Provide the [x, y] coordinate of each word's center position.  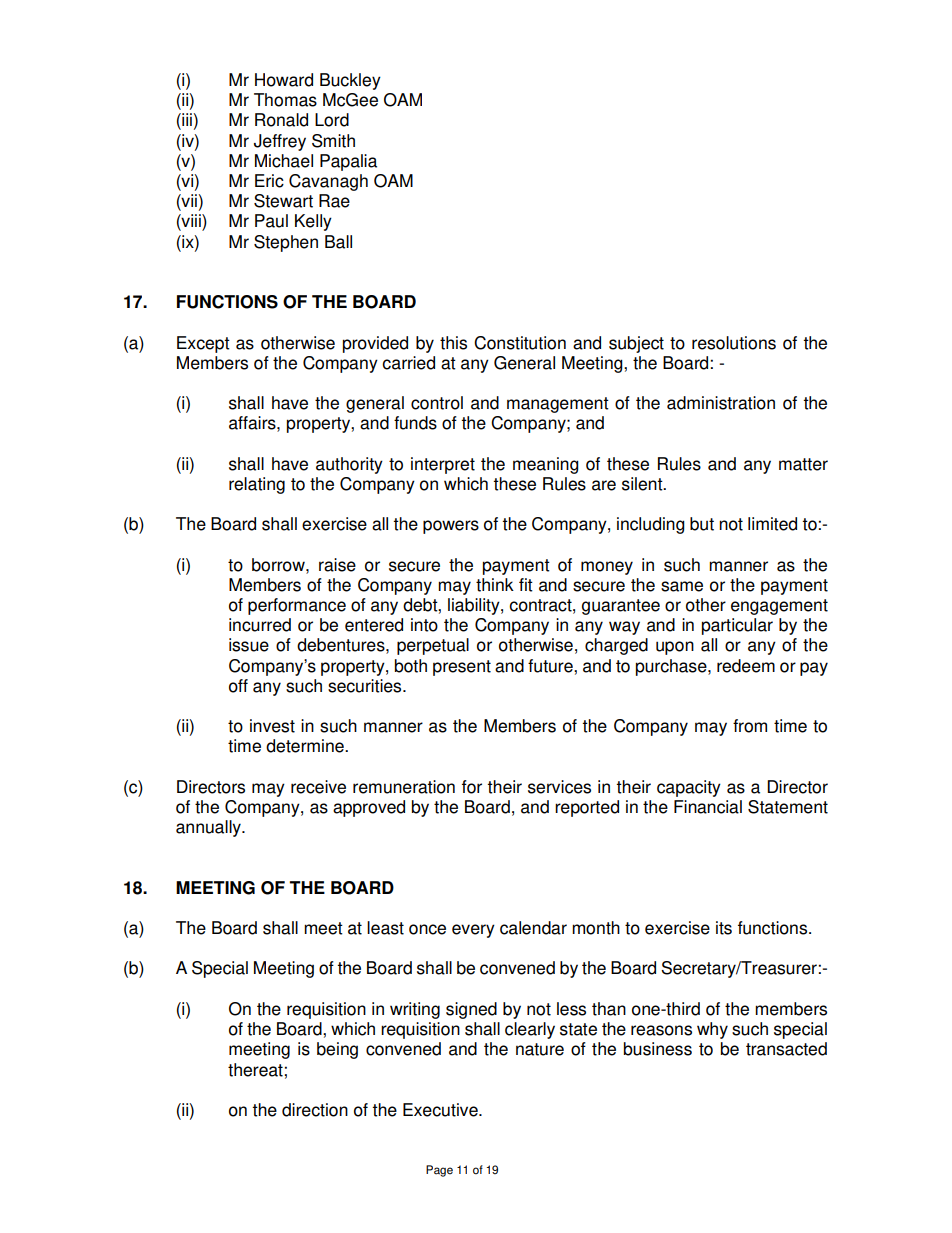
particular [737, 626]
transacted [786, 1049]
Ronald [281, 120]
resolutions [734, 343]
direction [315, 1110]
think [495, 585]
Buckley [350, 81]
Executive [441, 1110]
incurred [260, 625]
